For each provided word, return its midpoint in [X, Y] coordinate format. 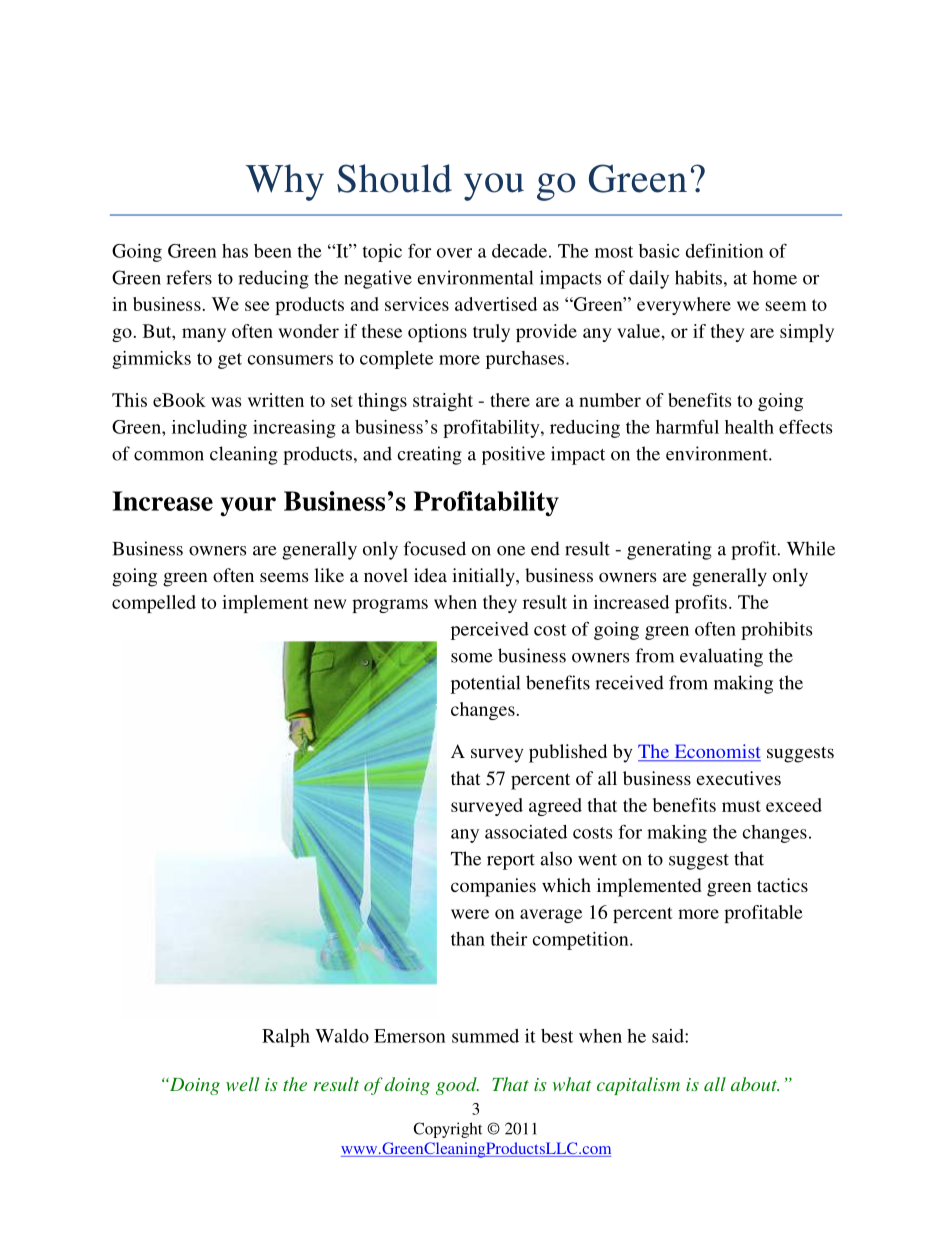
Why [285, 182]
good [457, 1086]
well [242, 1084]
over [454, 253]
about [755, 1084]
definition [724, 250]
